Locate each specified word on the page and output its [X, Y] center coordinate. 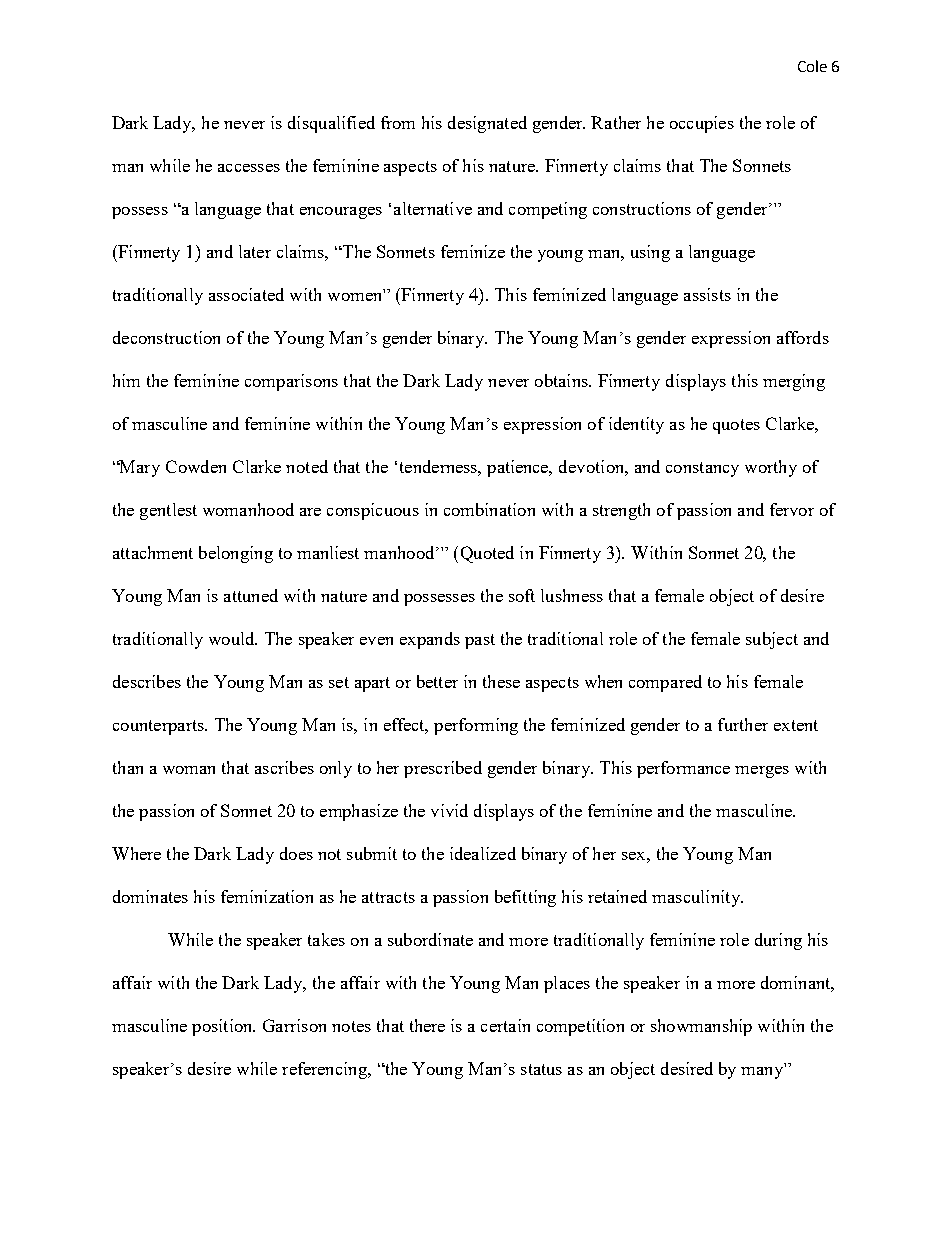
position [223, 1027]
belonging [236, 554]
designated [487, 124]
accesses [249, 168]
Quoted [487, 554]
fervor [792, 509]
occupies [702, 124]
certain [505, 1025]
